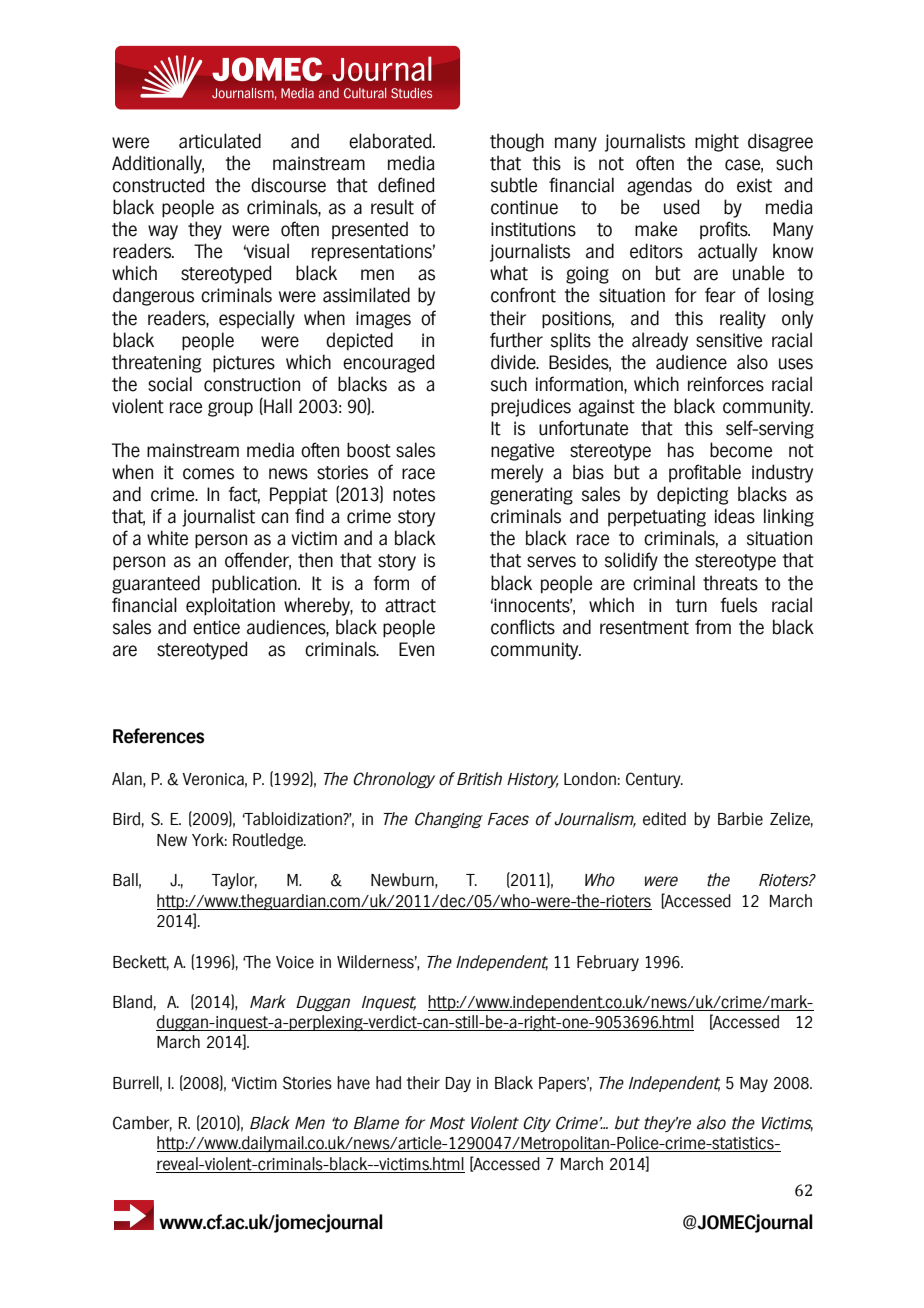  Describe the element at coordinates (717, 142) in the page. I see `might` at that location.
